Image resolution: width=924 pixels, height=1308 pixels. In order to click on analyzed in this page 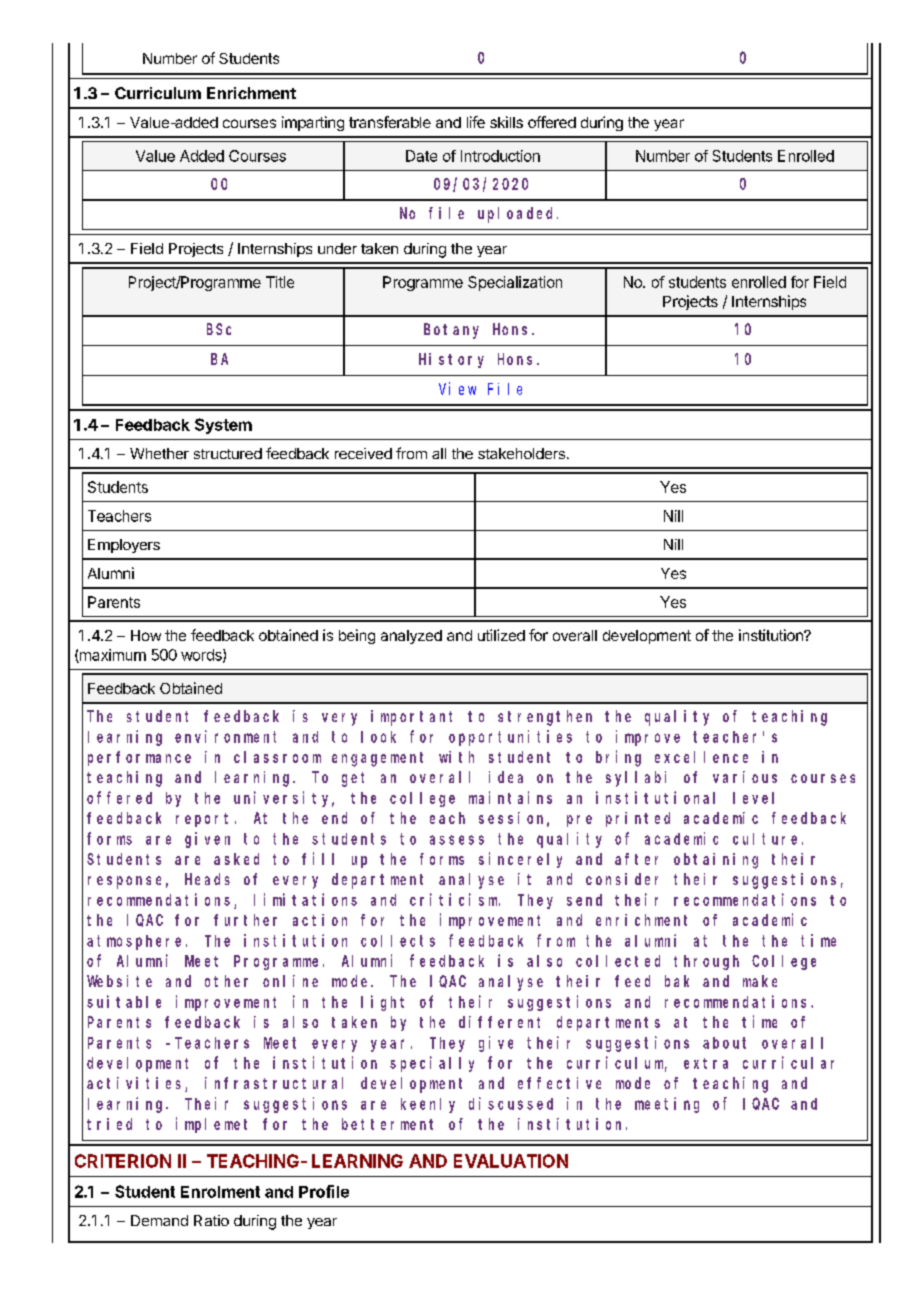, I will do `click(411, 637)`.
